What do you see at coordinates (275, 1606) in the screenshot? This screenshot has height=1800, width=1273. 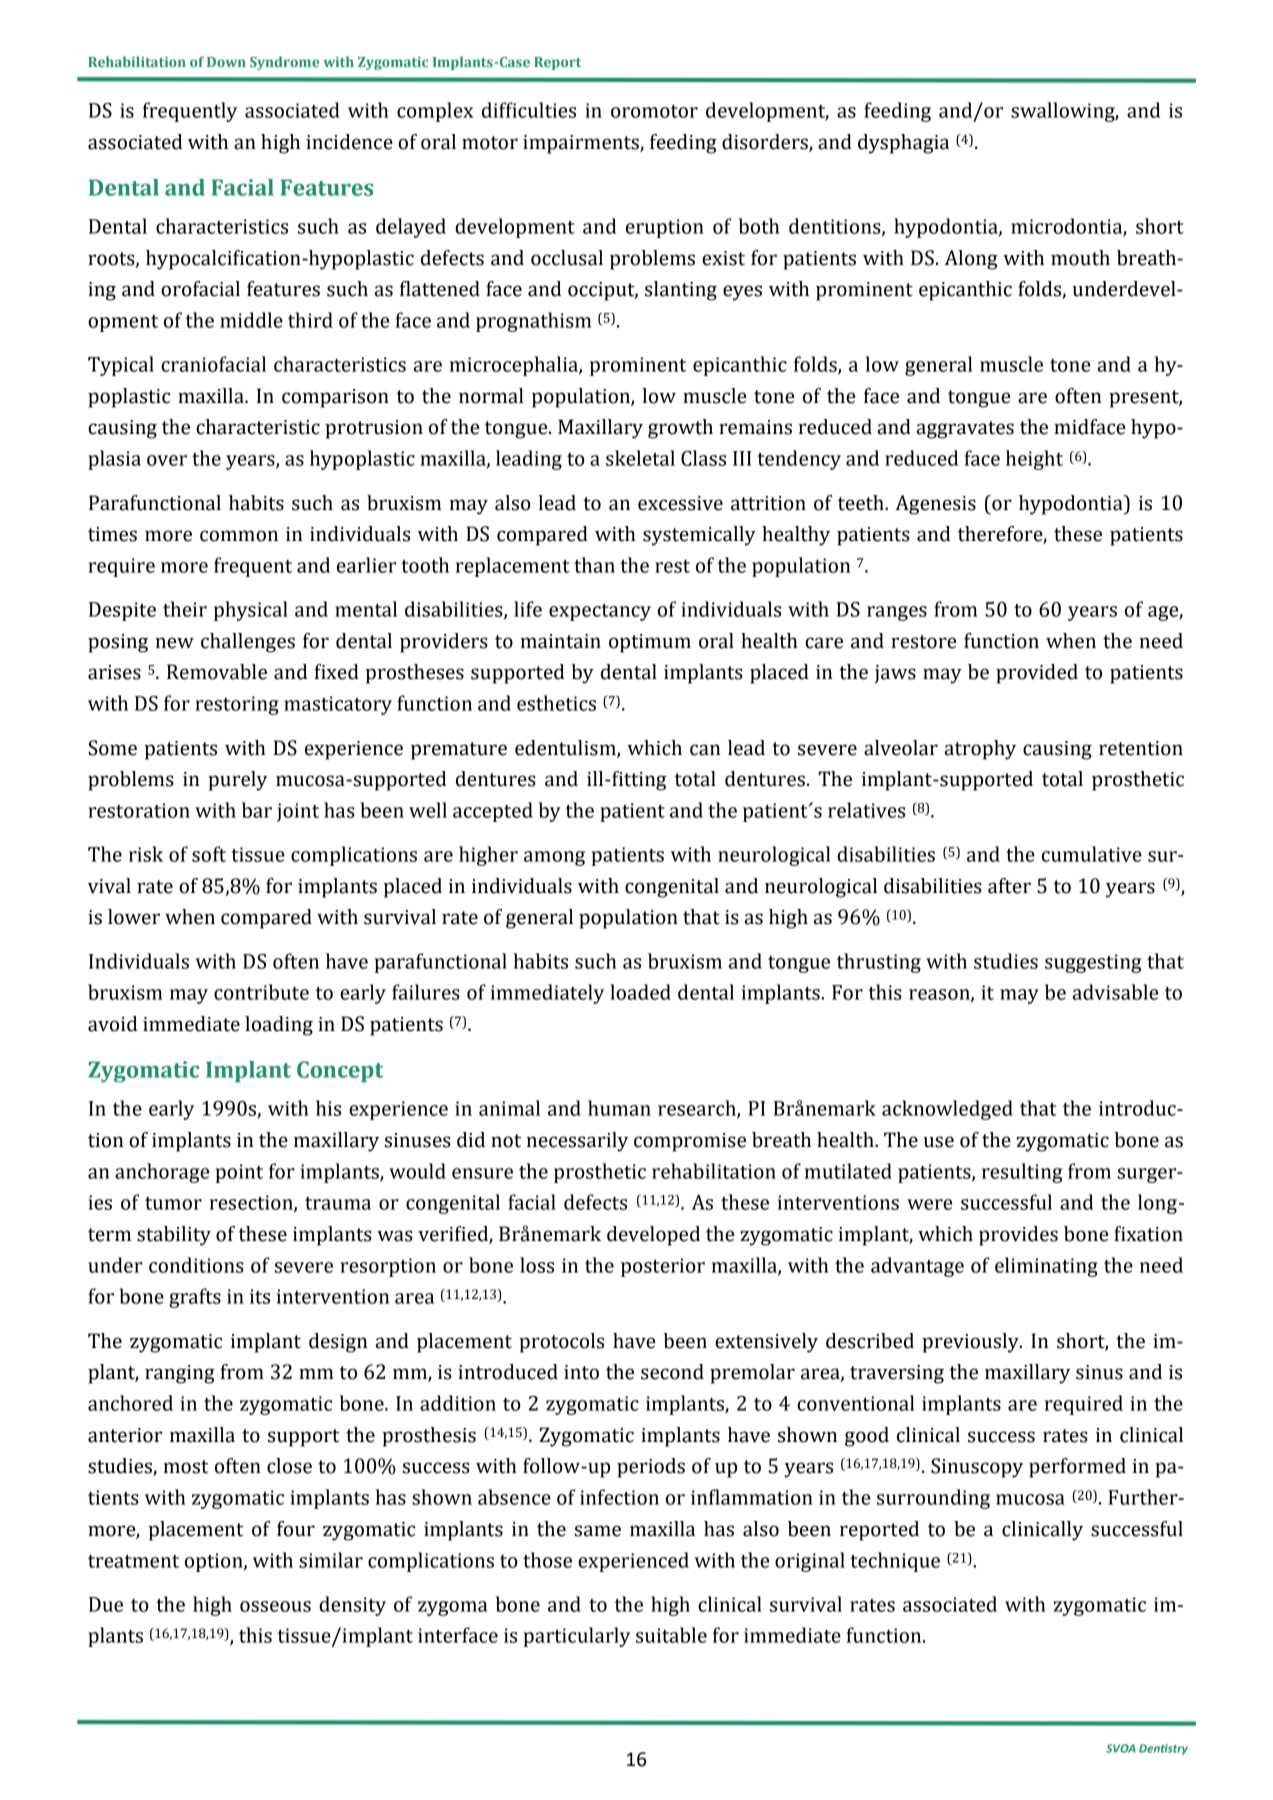 I see `osseous` at bounding box center [275, 1606].
